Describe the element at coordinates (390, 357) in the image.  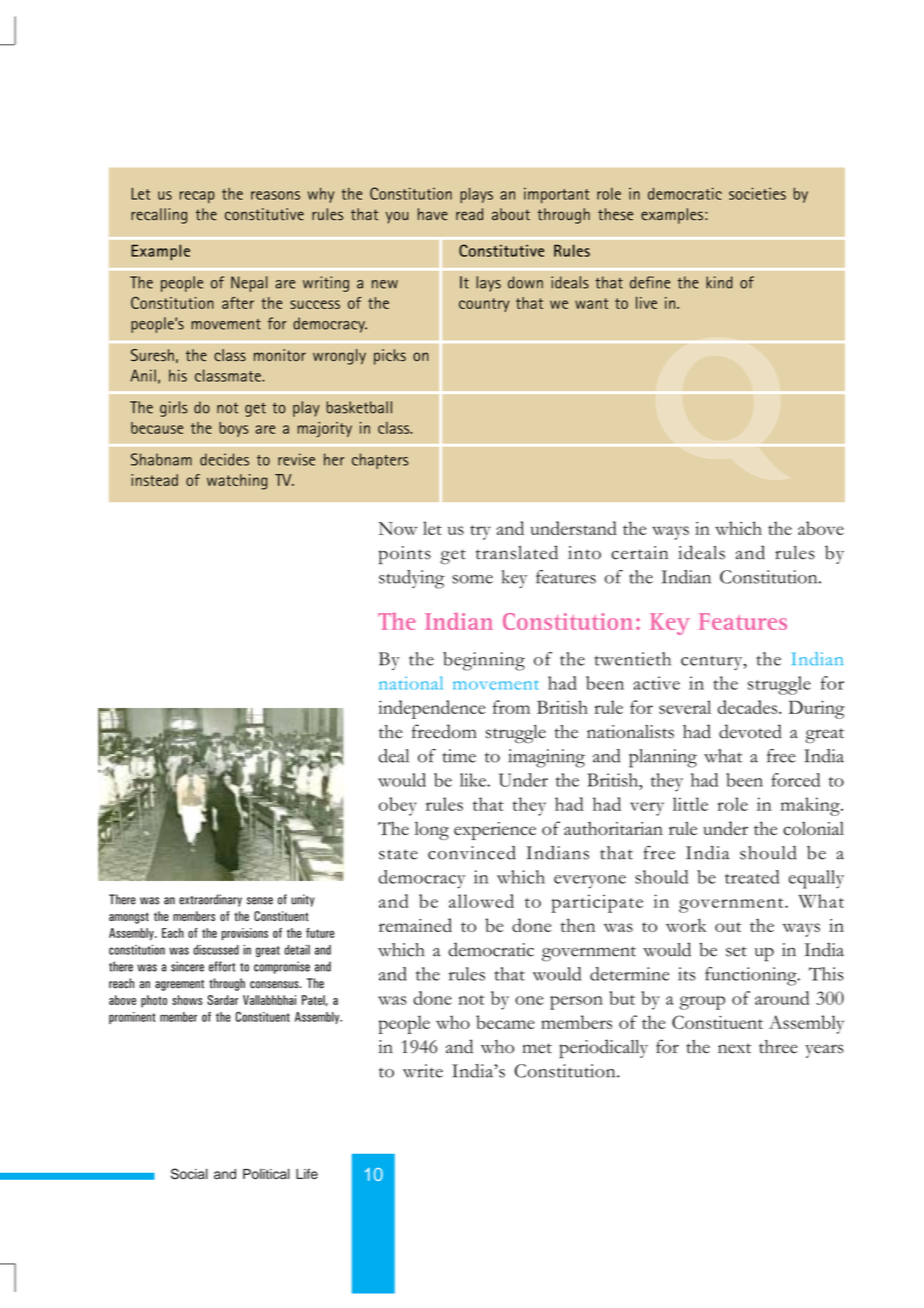
I see `picks` at that location.
